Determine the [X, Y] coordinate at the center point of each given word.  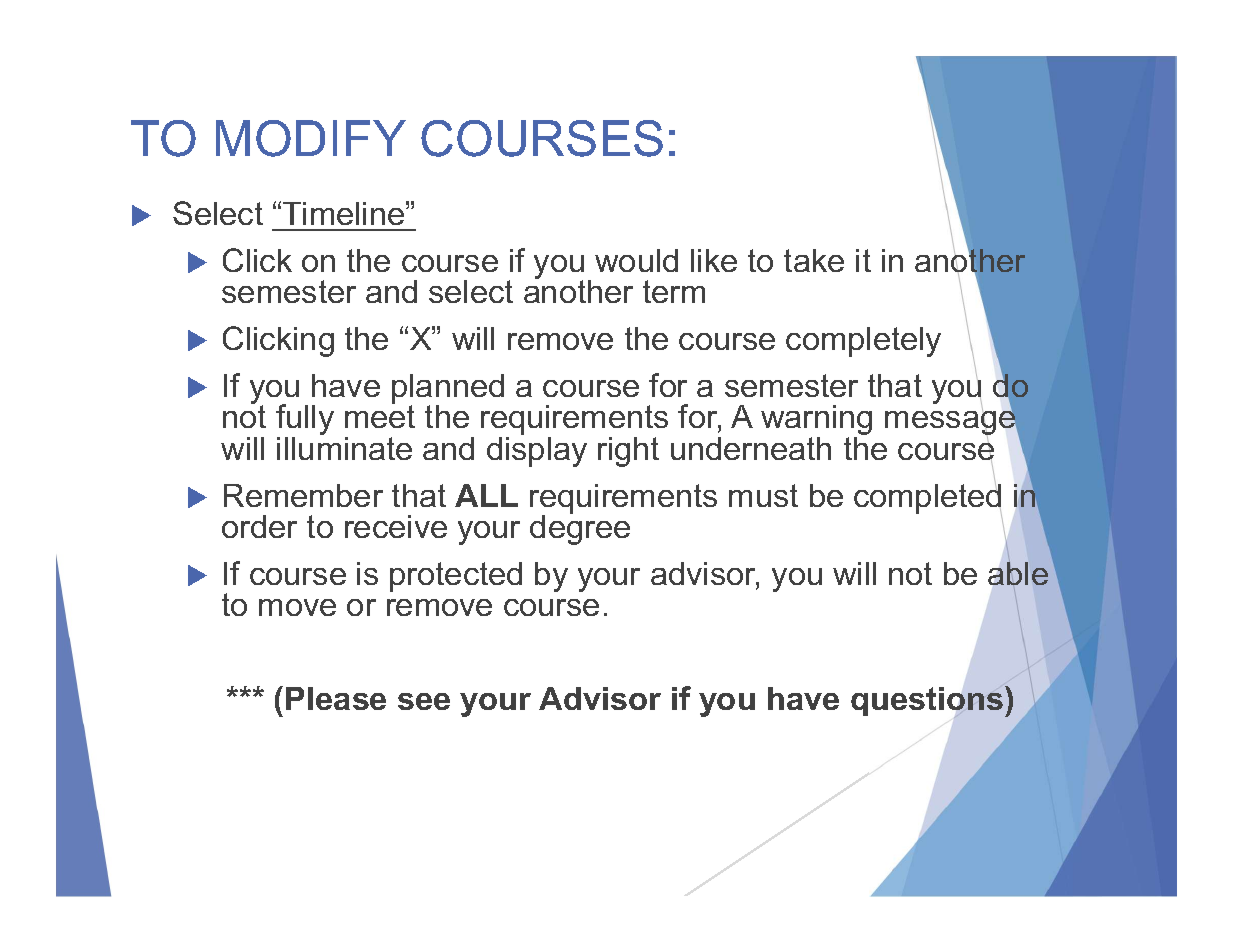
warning [816, 421]
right [628, 452]
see [424, 701]
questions [927, 701]
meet [380, 415]
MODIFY [311, 138]
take [814, 260]
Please [336, 698]
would [636, 260]
